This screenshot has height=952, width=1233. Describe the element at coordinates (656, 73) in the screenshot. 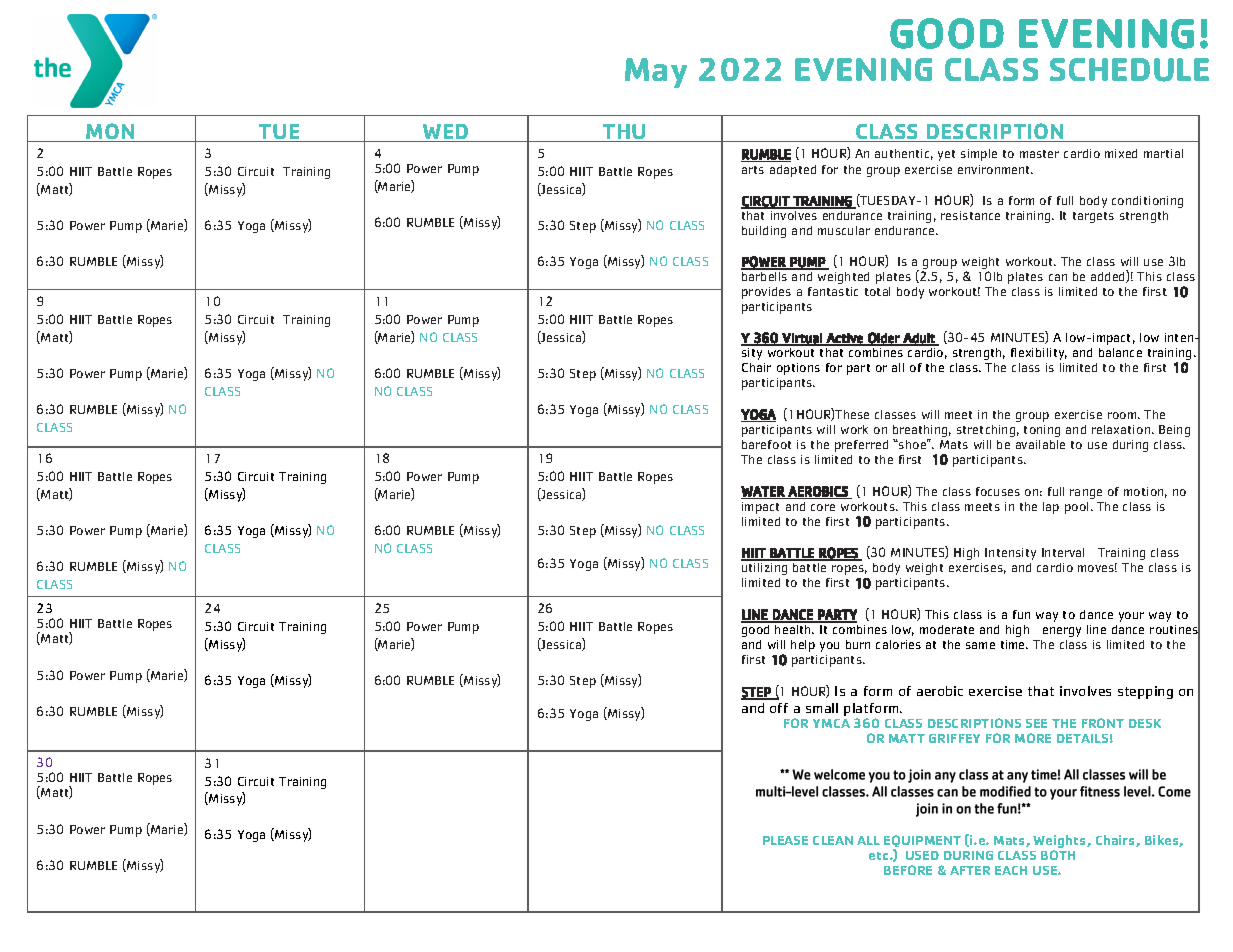

I see `May` at that location.
